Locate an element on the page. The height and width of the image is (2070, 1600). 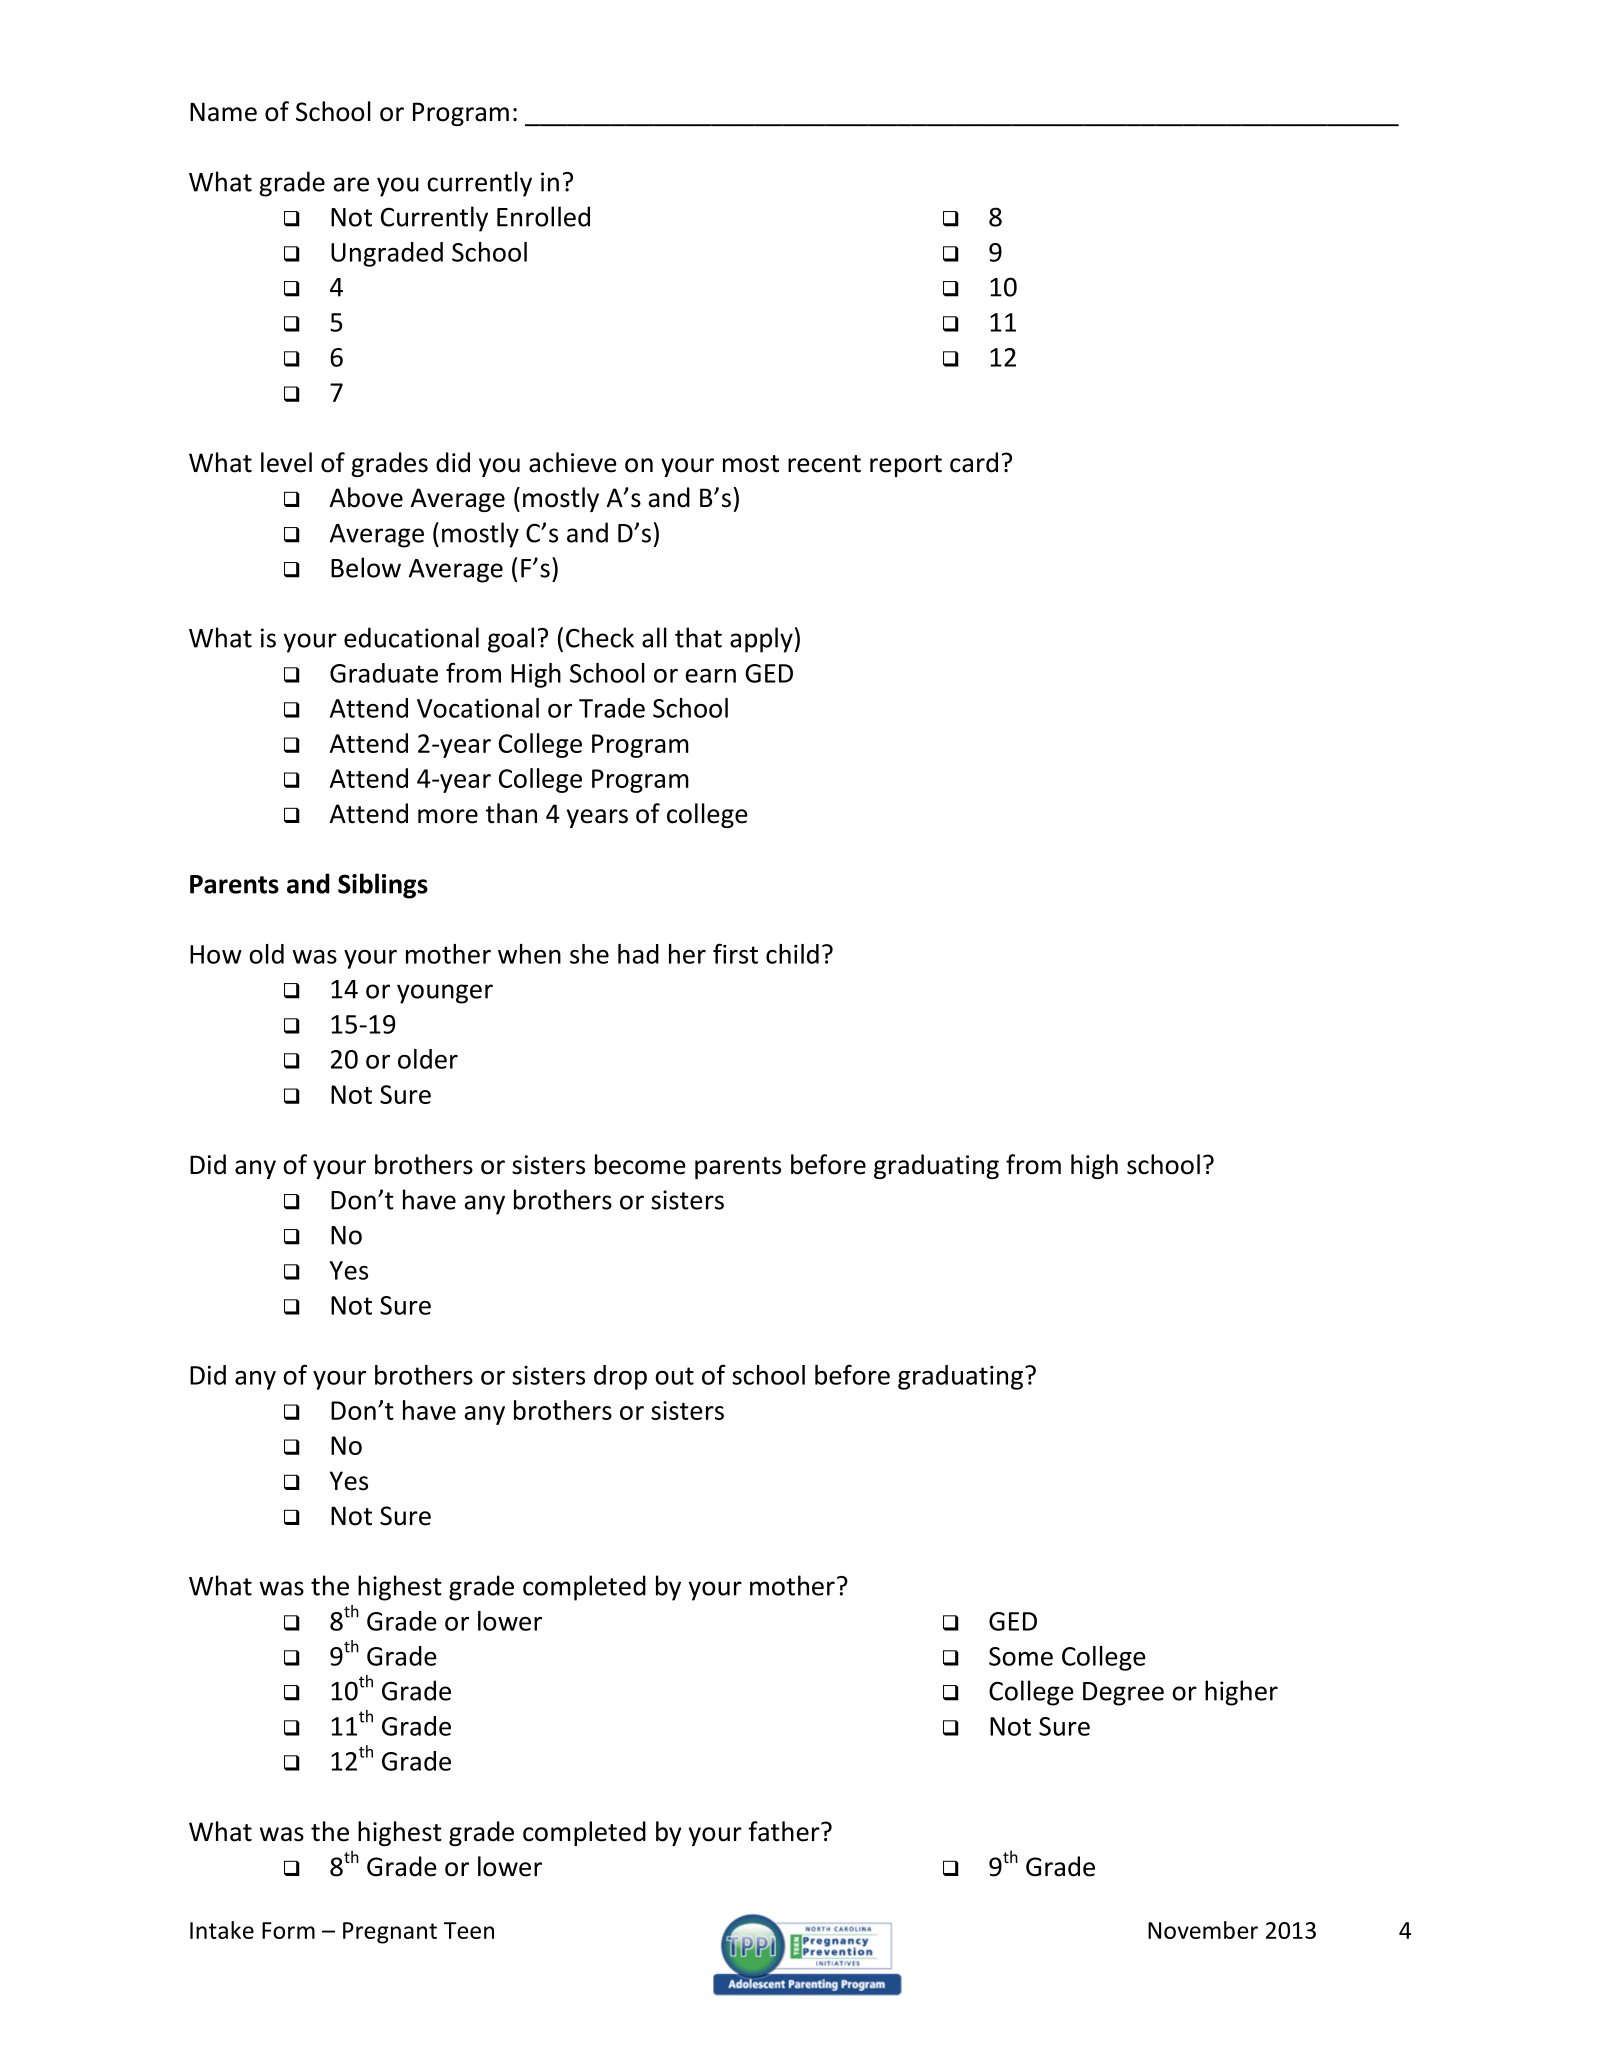
father is located at coordinates (785, 1831).
